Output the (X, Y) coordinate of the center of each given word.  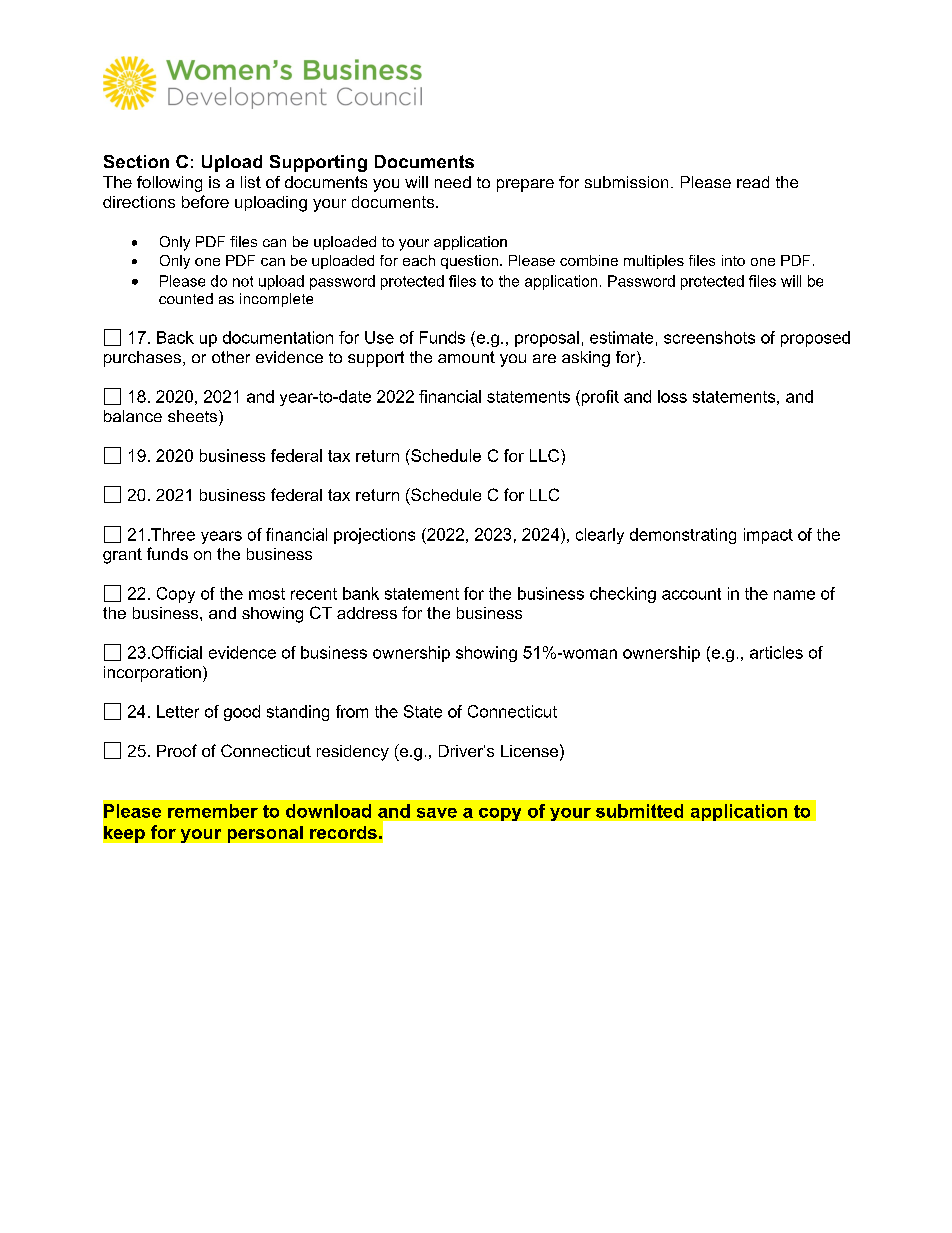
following (169, 184)
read (753, 182)
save (437, 813)
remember (213, 811)
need (453, 182)
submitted (639, 811)
